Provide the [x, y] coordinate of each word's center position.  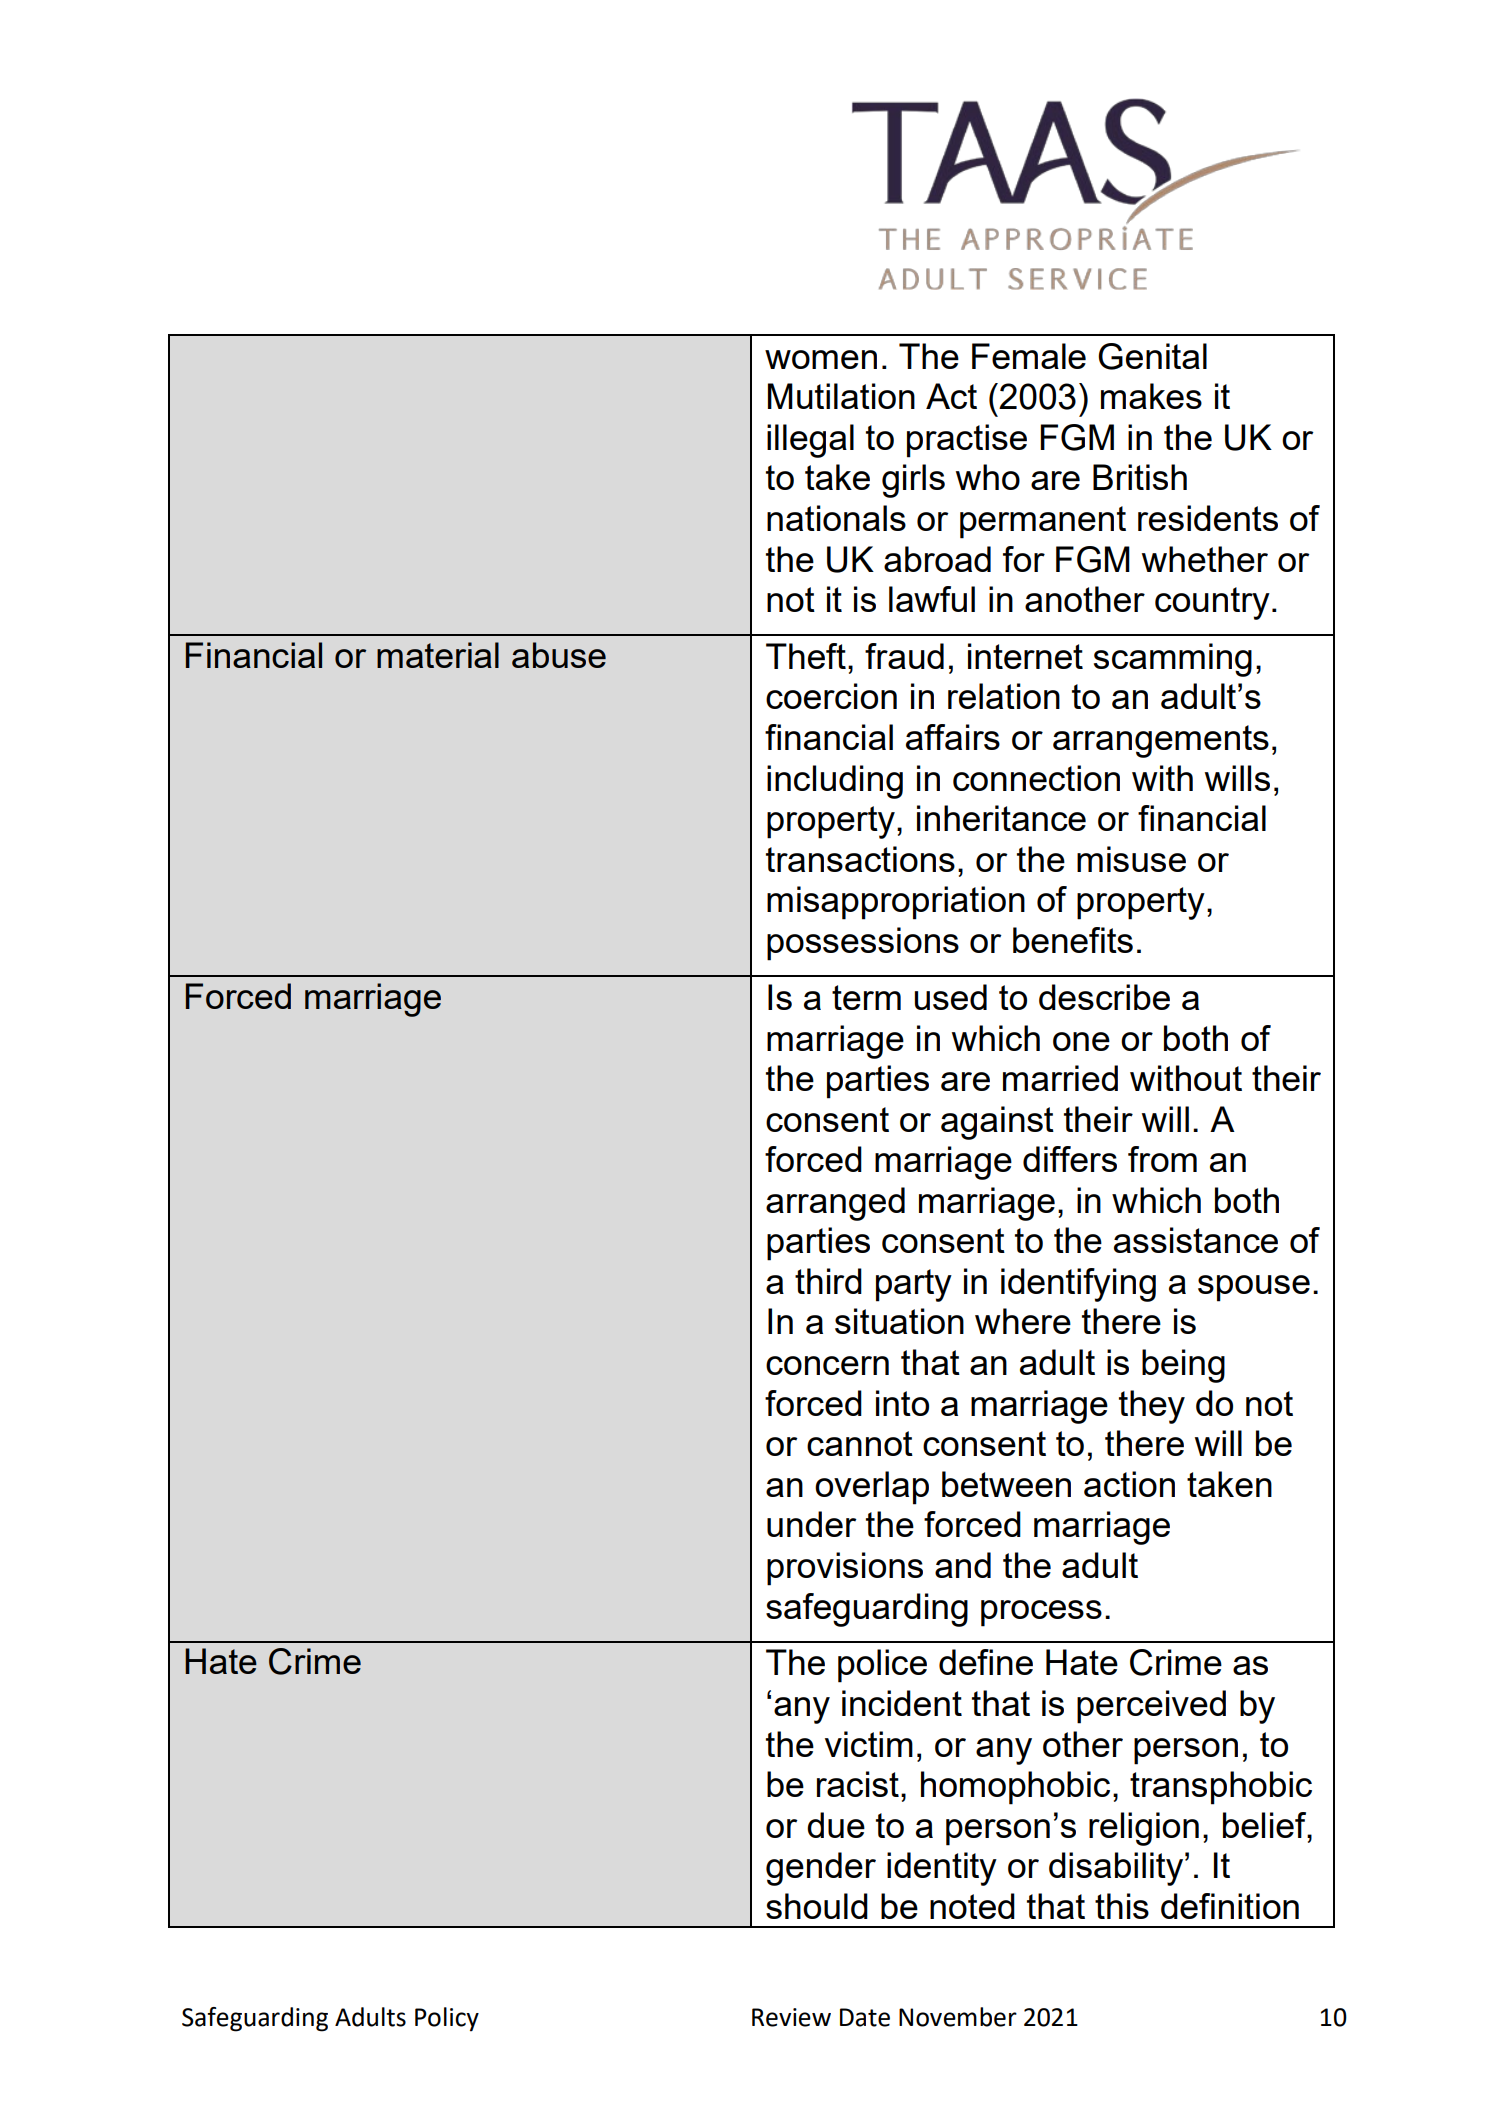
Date [865, 2017]
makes [1151, 396]
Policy [447, 2019]
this [1122, 1906]
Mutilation [841, 396]
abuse [559, 655]
